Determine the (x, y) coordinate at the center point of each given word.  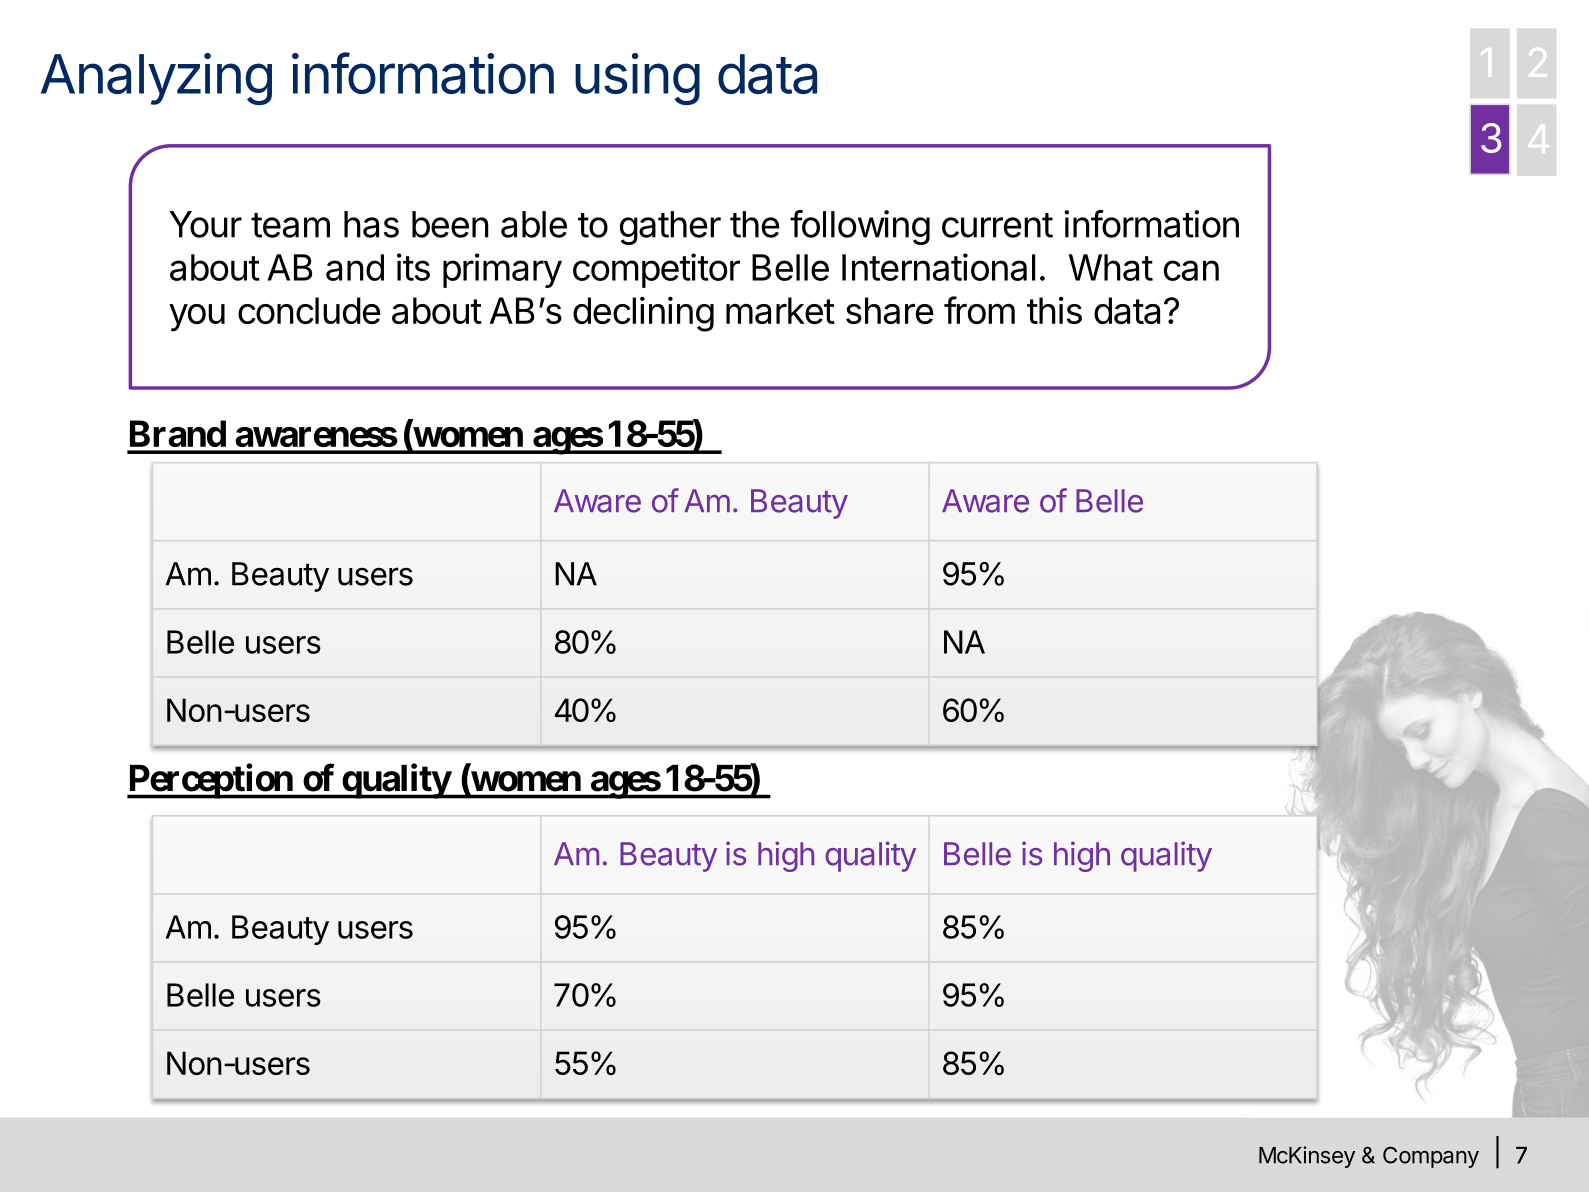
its (413, 267)
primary (502, 270)
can (1191, 270)
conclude (309, 310)
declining (643, 314)
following (860, 227)
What (1111, 267)
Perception (210, 781)
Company (1431, 1157)
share (890, 310)
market (780, 310)
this (1054, 310)
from (979, 310)
